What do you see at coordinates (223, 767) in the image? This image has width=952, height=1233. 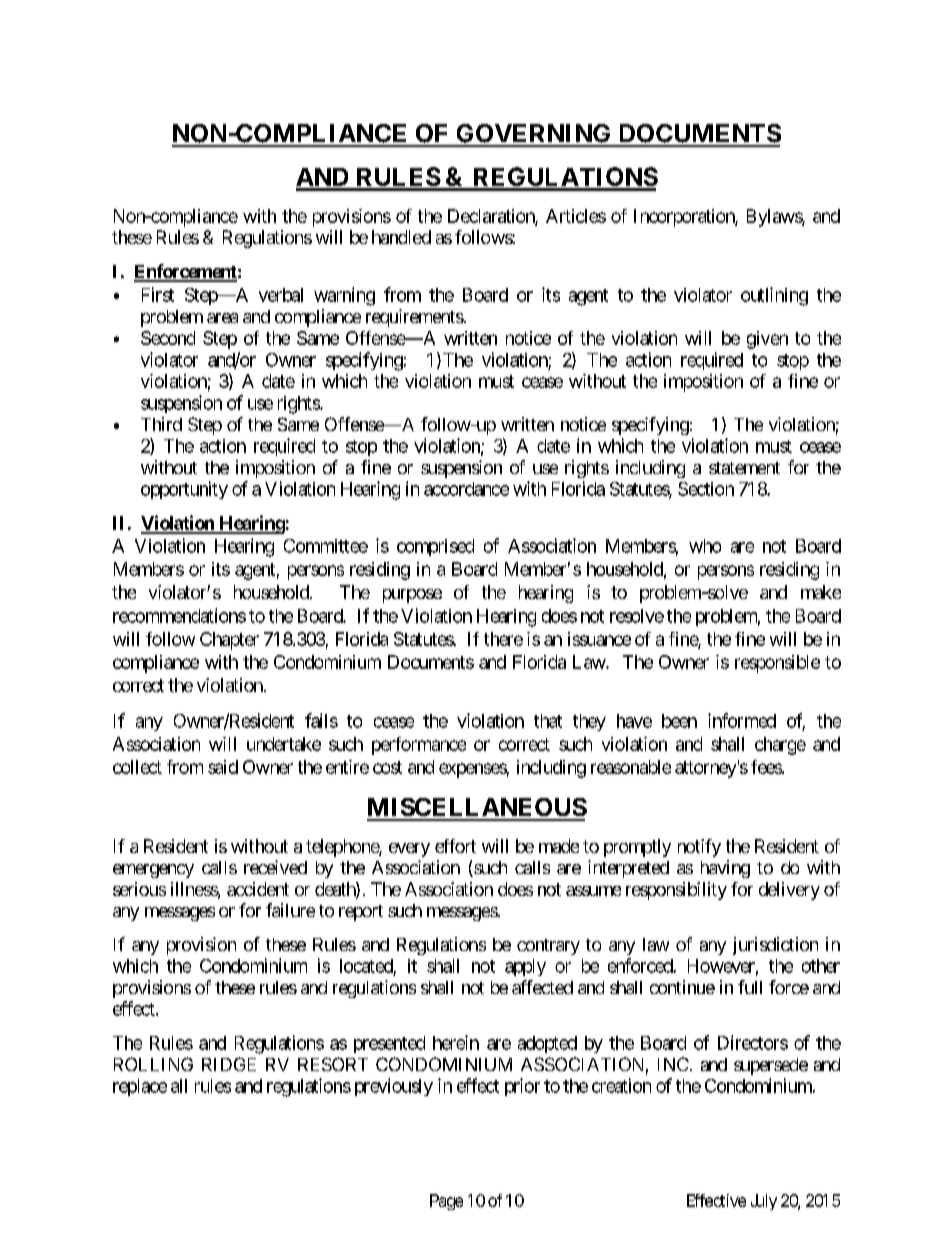 I see `said` at bounding box center [223, 767].
